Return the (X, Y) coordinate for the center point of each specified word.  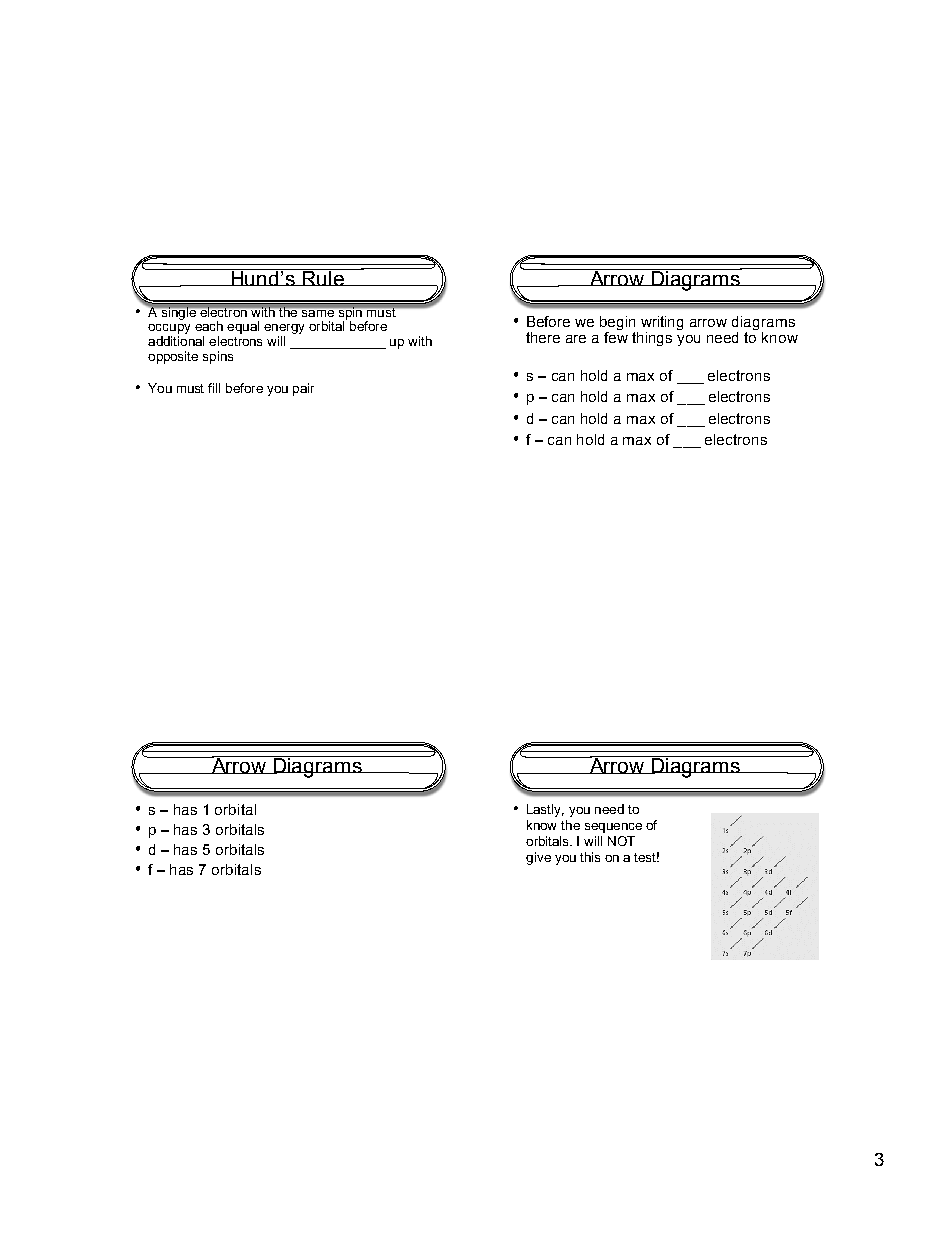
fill (214, 388)
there (543, 337)
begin (619, 324)
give (538, 858)
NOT (621, 841)
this (590, 857)
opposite (173, 357)
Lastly (545, 810)
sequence (613, 828)
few (616, 337)
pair (303, 389)
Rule (323, 277)
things (652, 339)
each (209, 326)
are (576, 339)
